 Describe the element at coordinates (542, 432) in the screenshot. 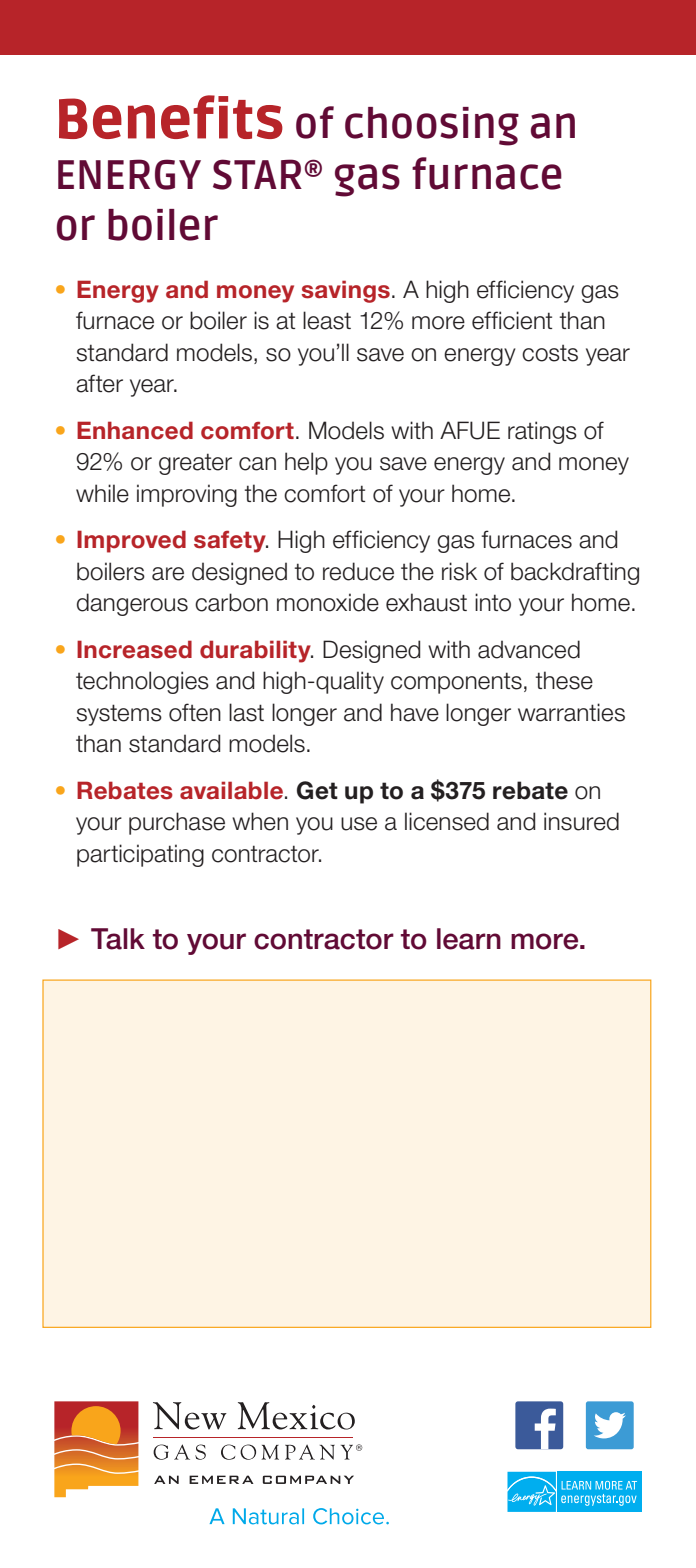

I see `ratings` at that location.
